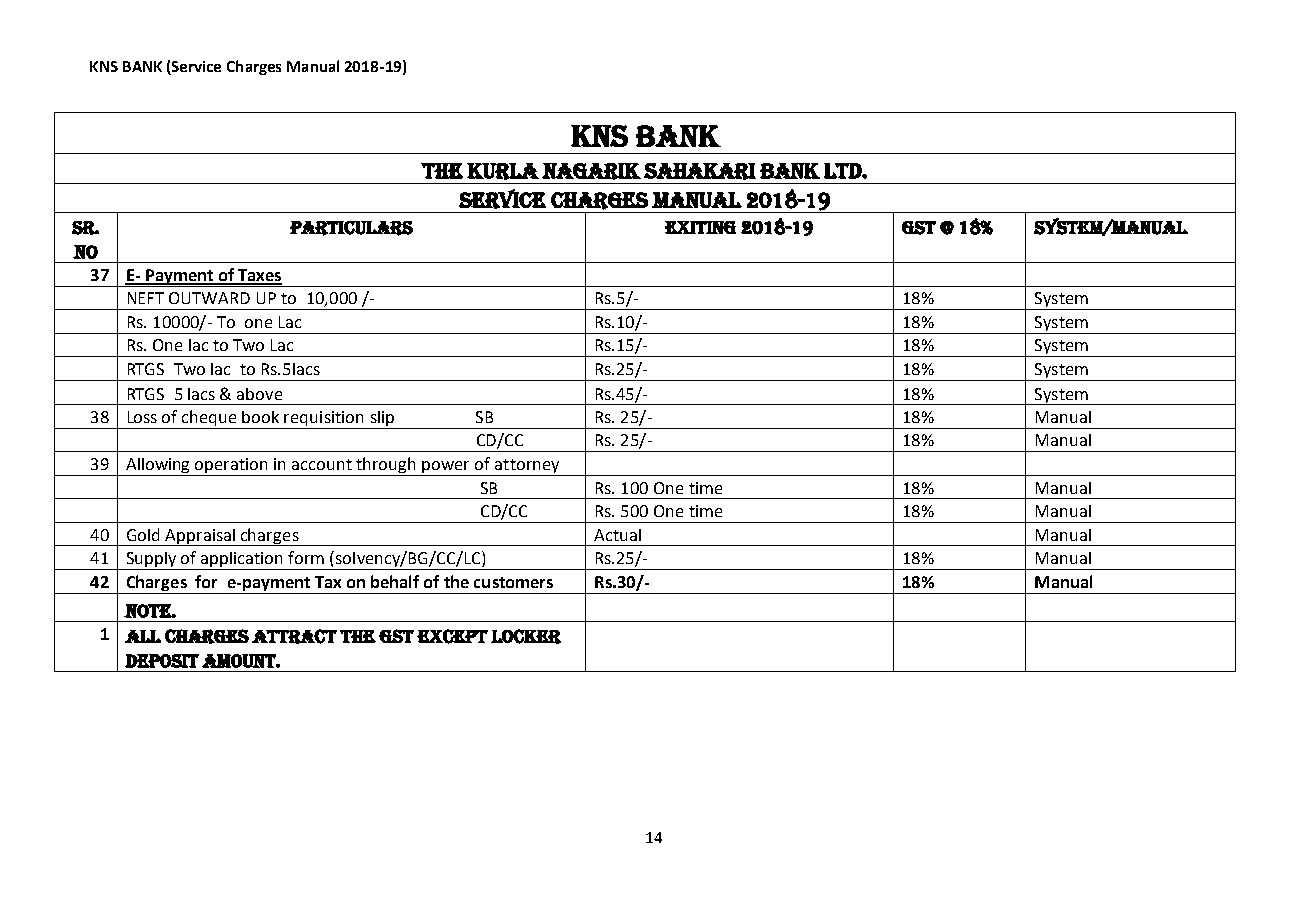  Describe the element at coordinates (700, 227) in the screenshot. I see `Exiting` at that location.
